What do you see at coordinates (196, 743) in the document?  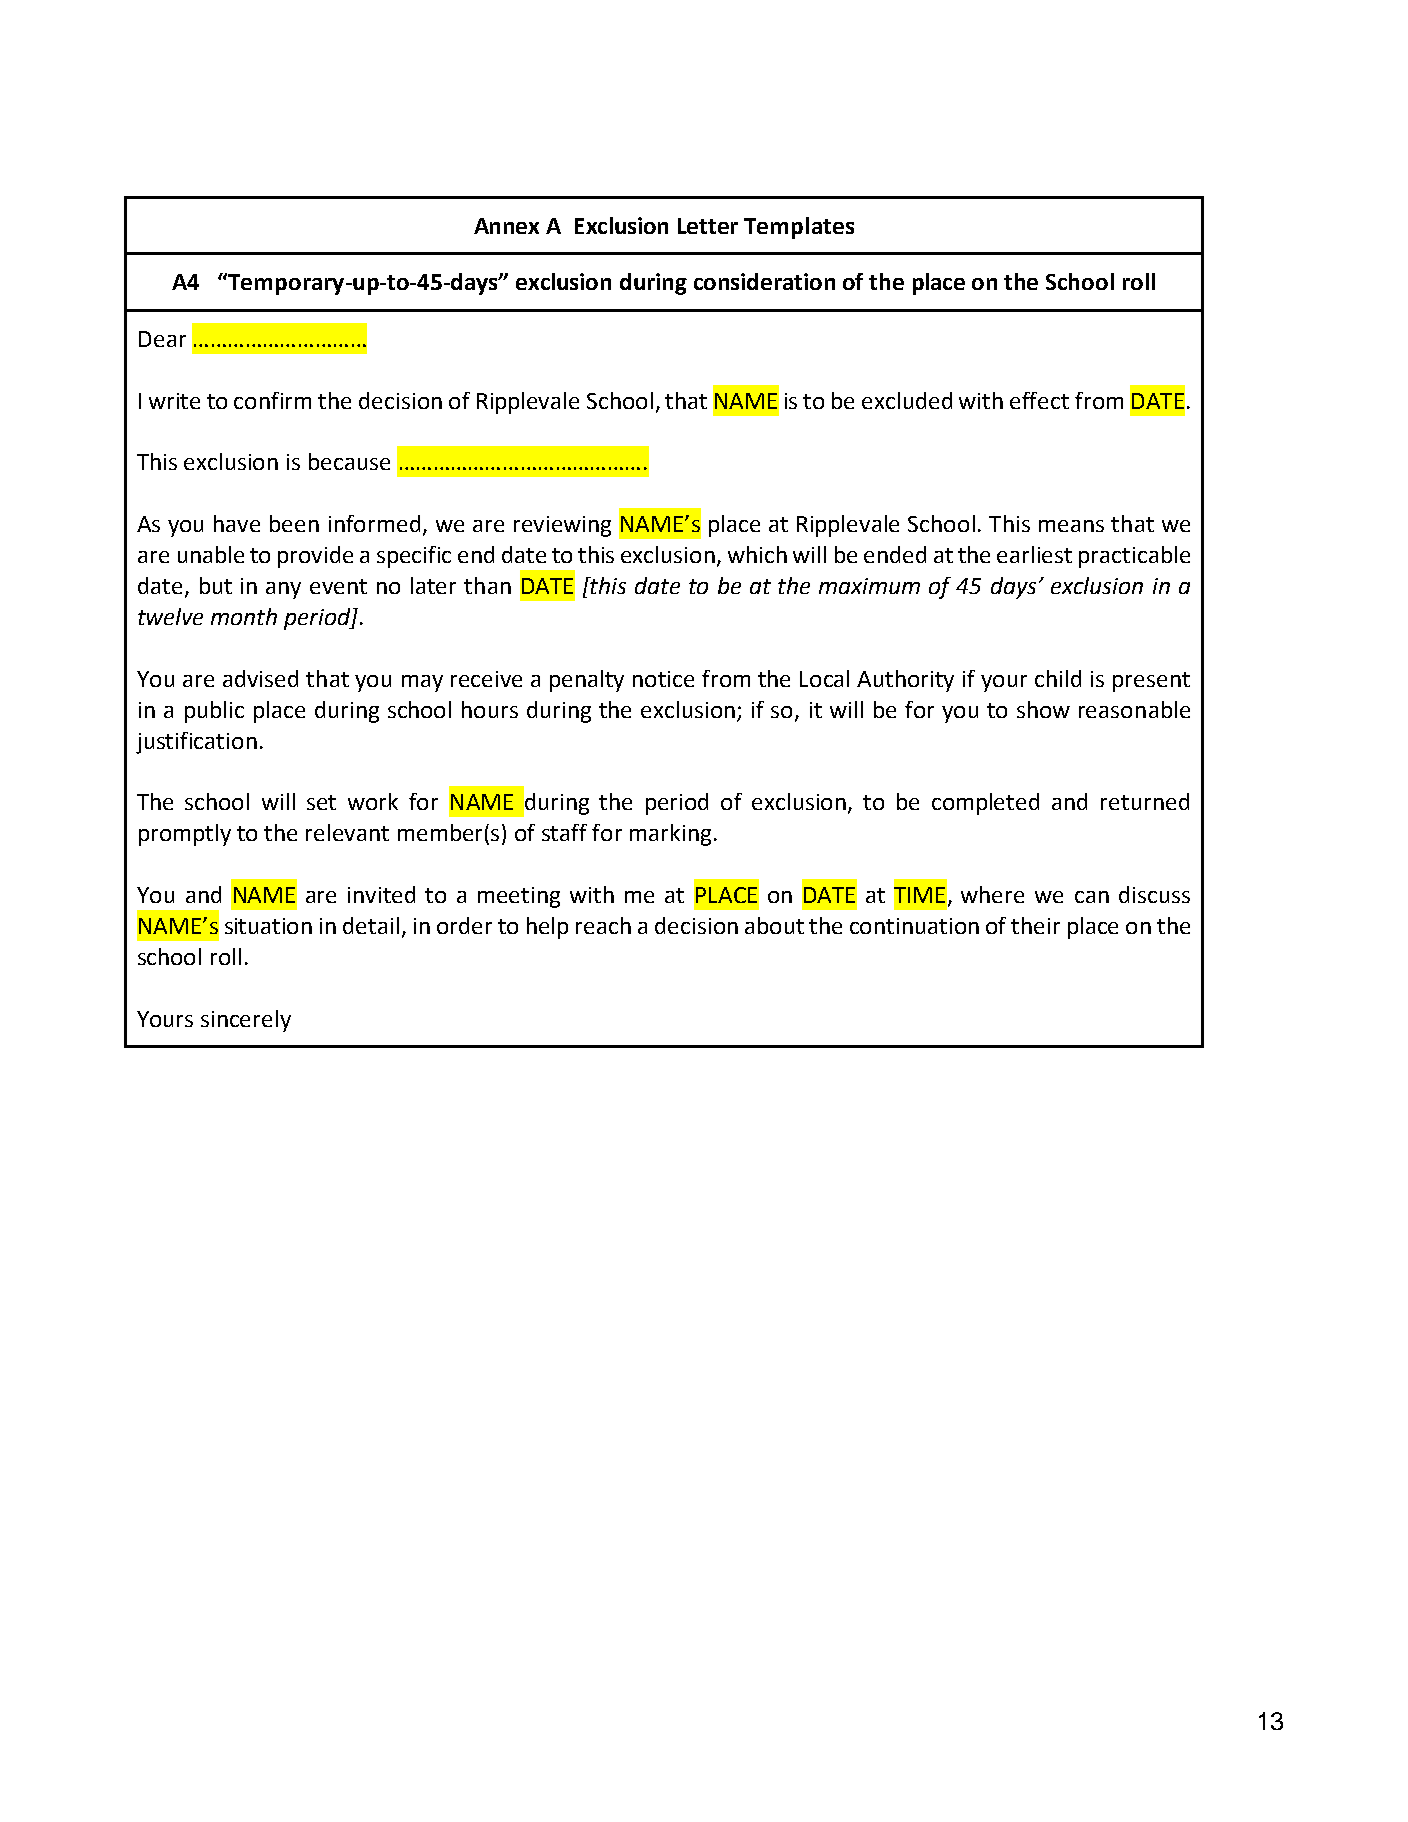 I see `justification` at bounding box center [196, 743].
